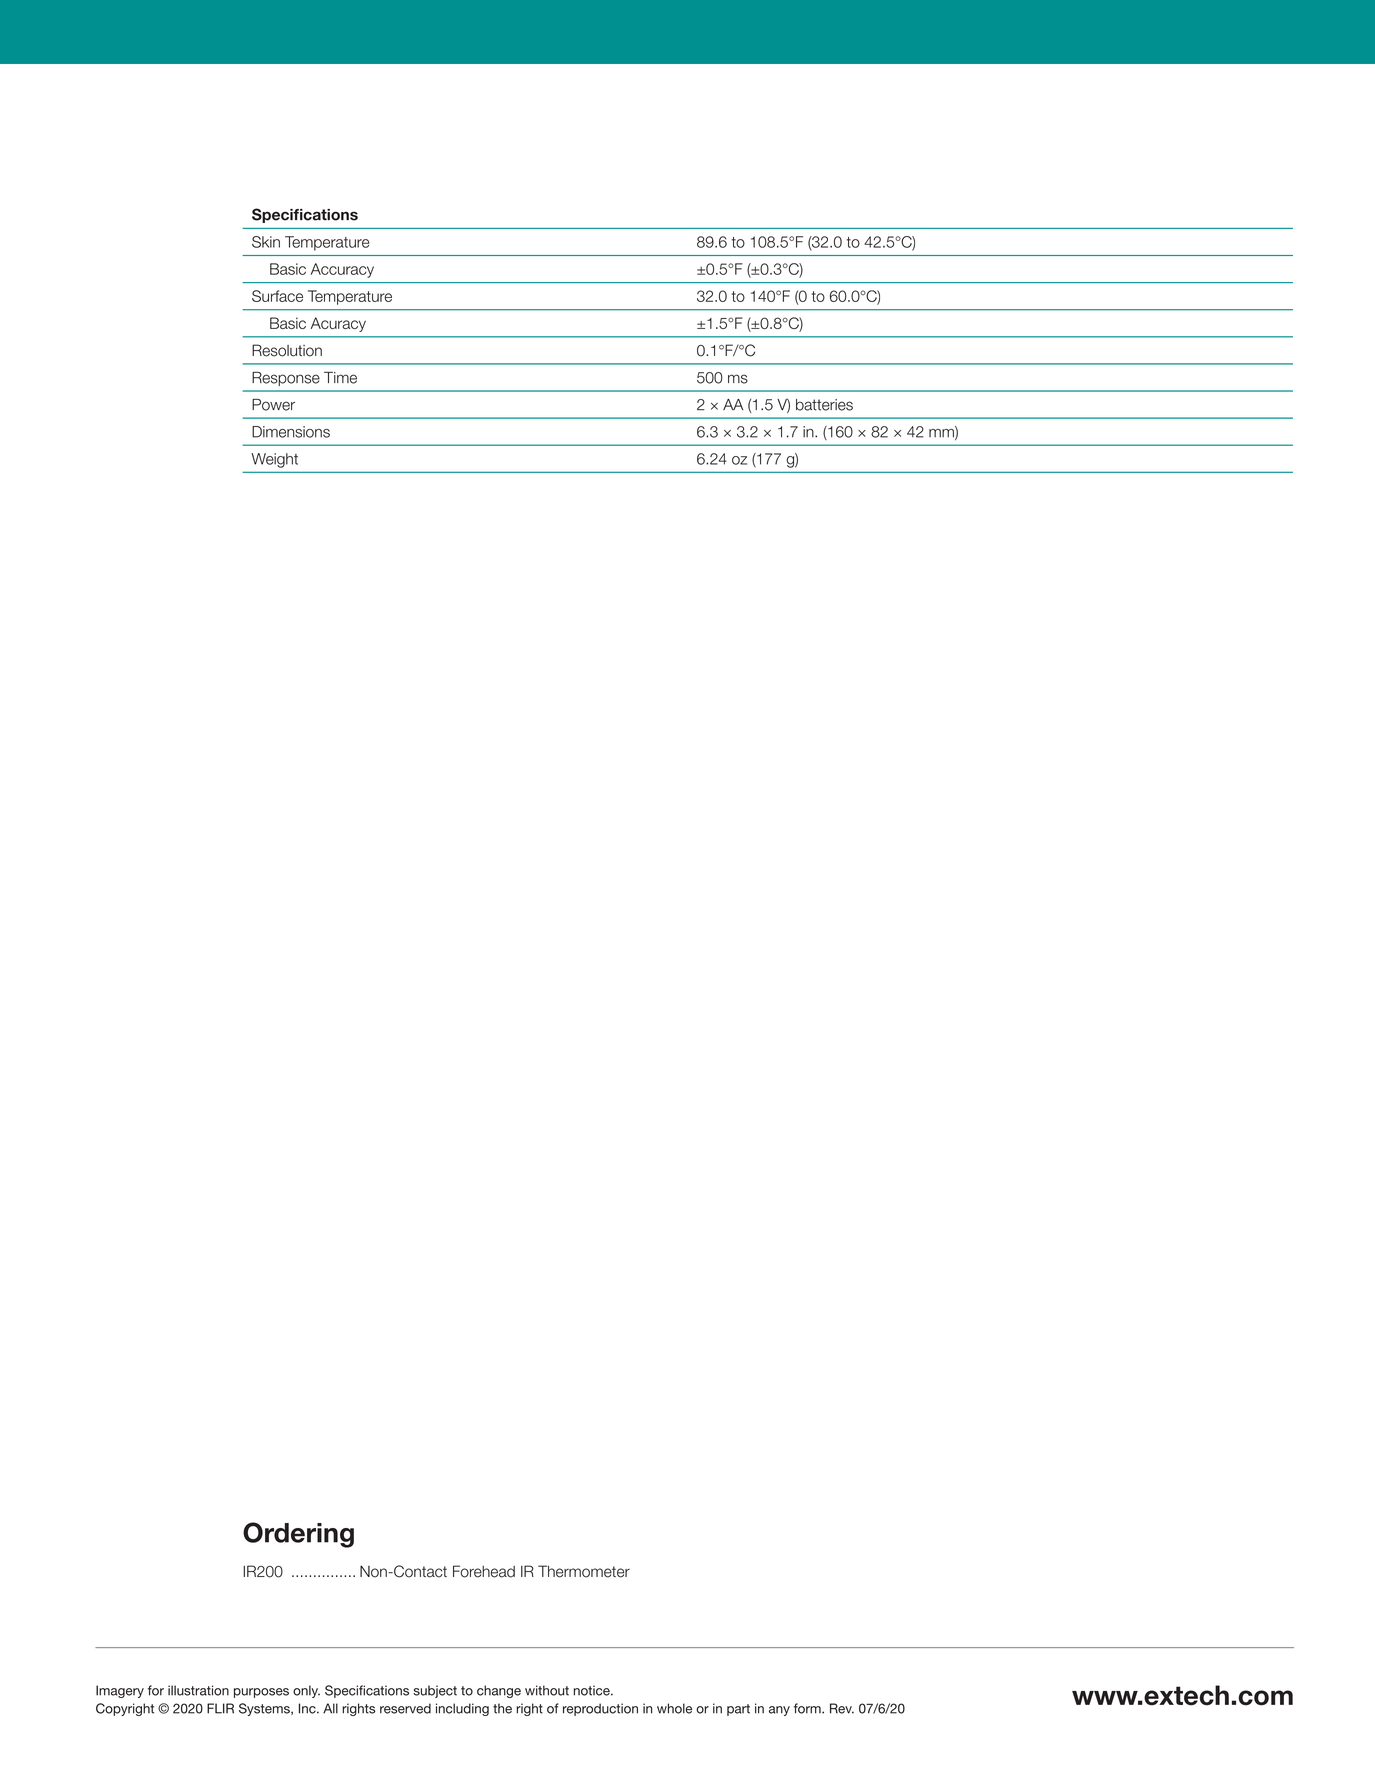 This document has width=1375, height=1780. Describe the element at coordinates (273, 405) in the document. I see `Power` at that location.
